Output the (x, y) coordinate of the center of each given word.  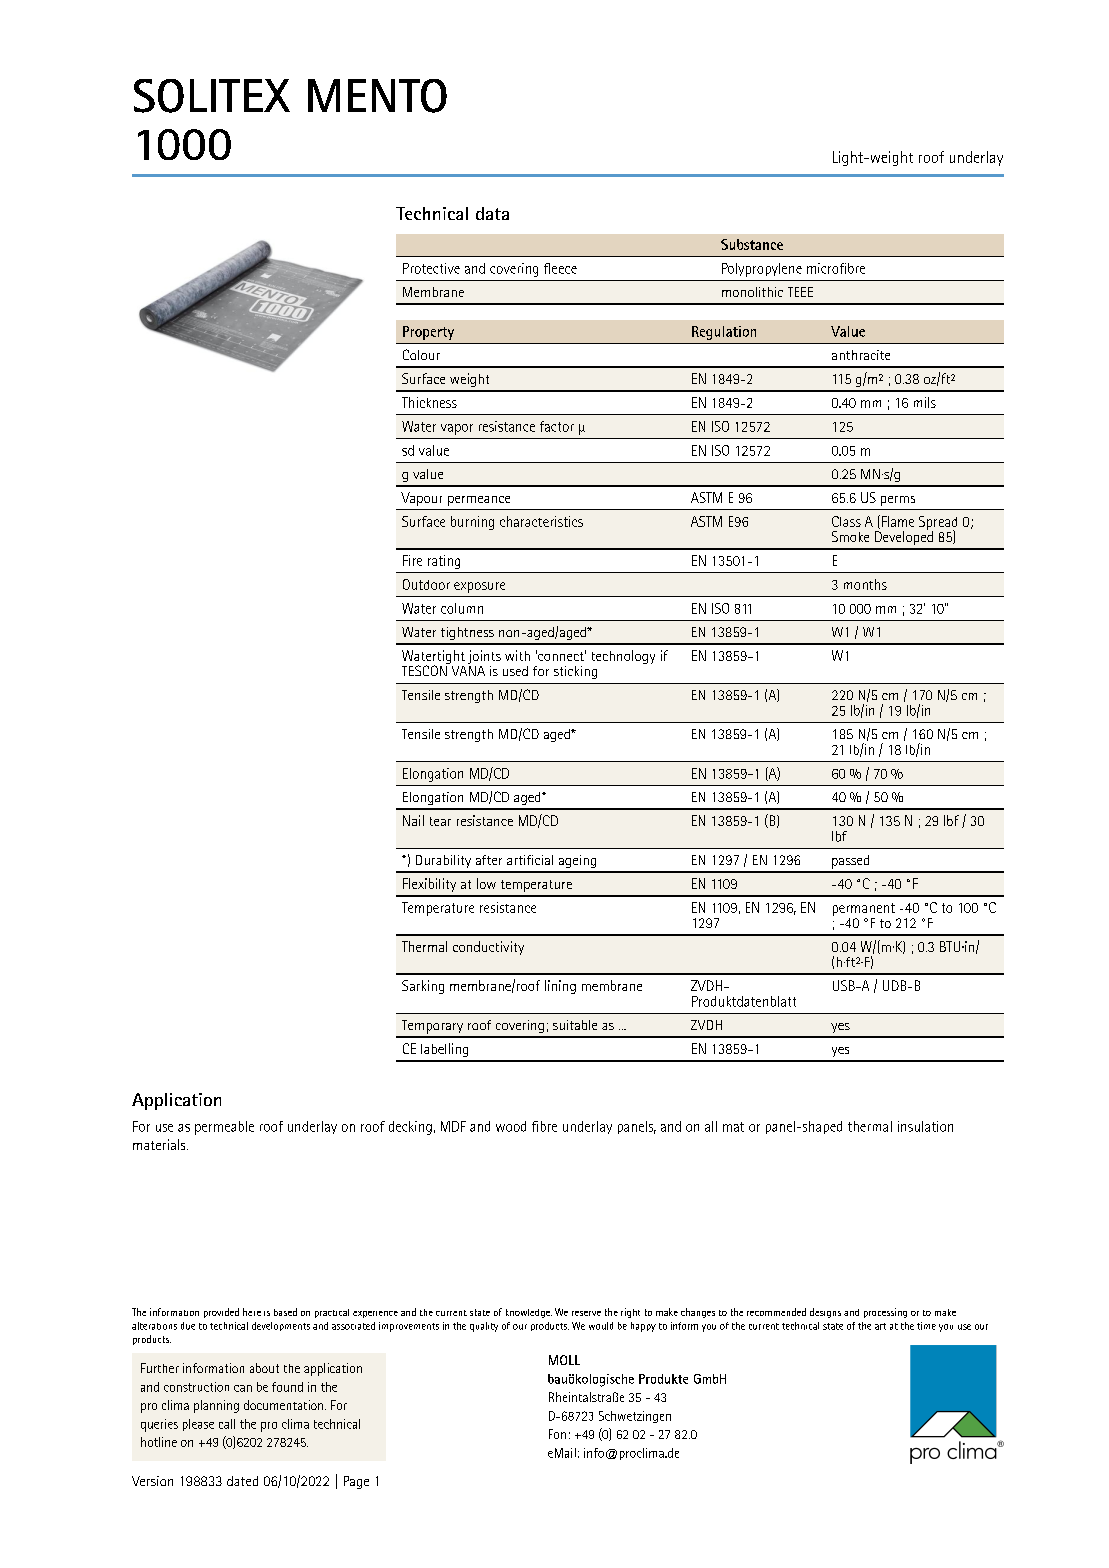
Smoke (850, 536)
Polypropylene (762, 270)
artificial (530, 860)
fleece (560, 268)
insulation (925, 1126)
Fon (557, 1434)
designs (825, 1313)
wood (511, 1126)
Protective (431, 268)
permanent (864, 909)
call (227, 1424)
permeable (224, 1128)
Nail (413, 820)
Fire (412, 560)
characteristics (541, 521)
